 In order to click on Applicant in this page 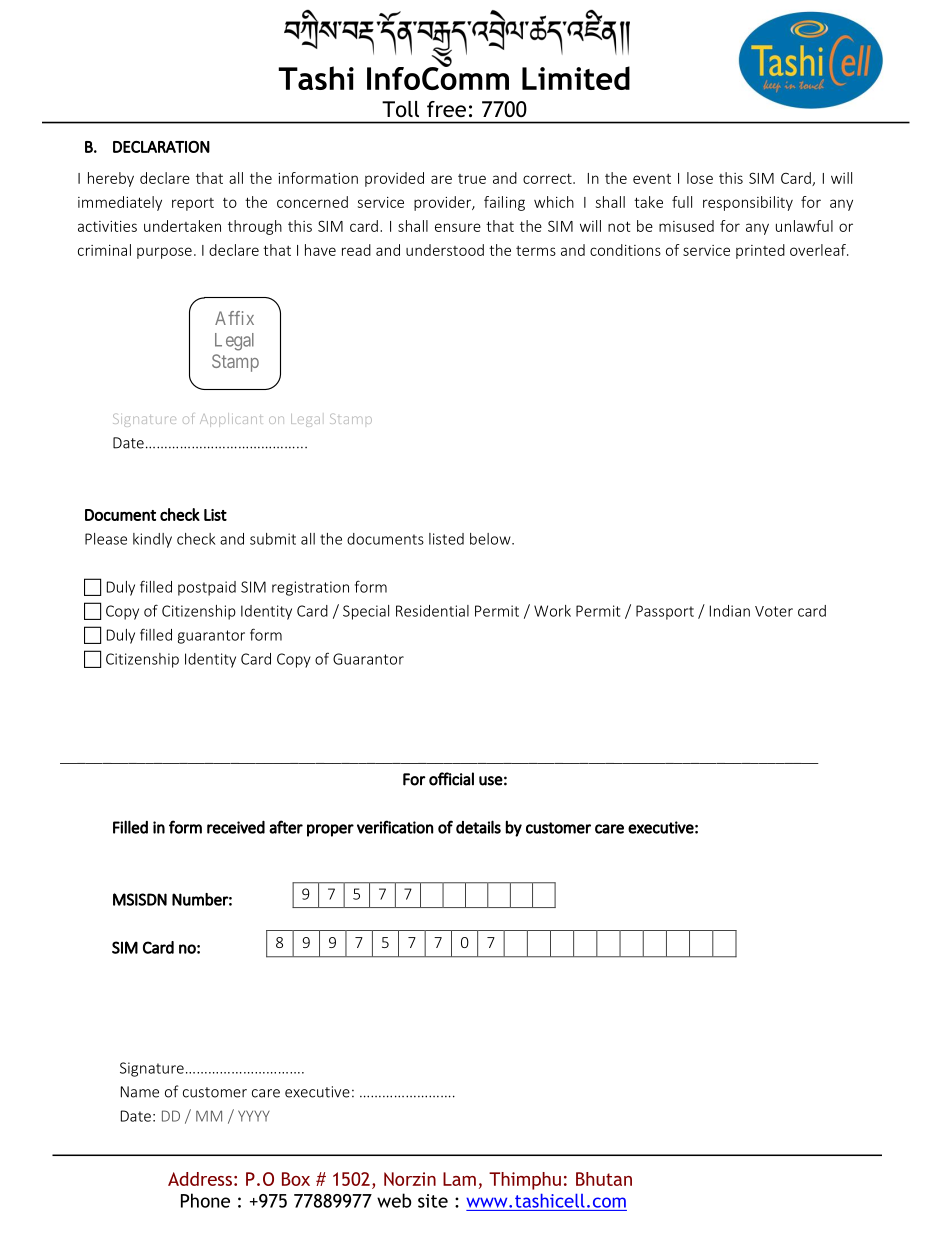, I will do `click(231, 420)`.
